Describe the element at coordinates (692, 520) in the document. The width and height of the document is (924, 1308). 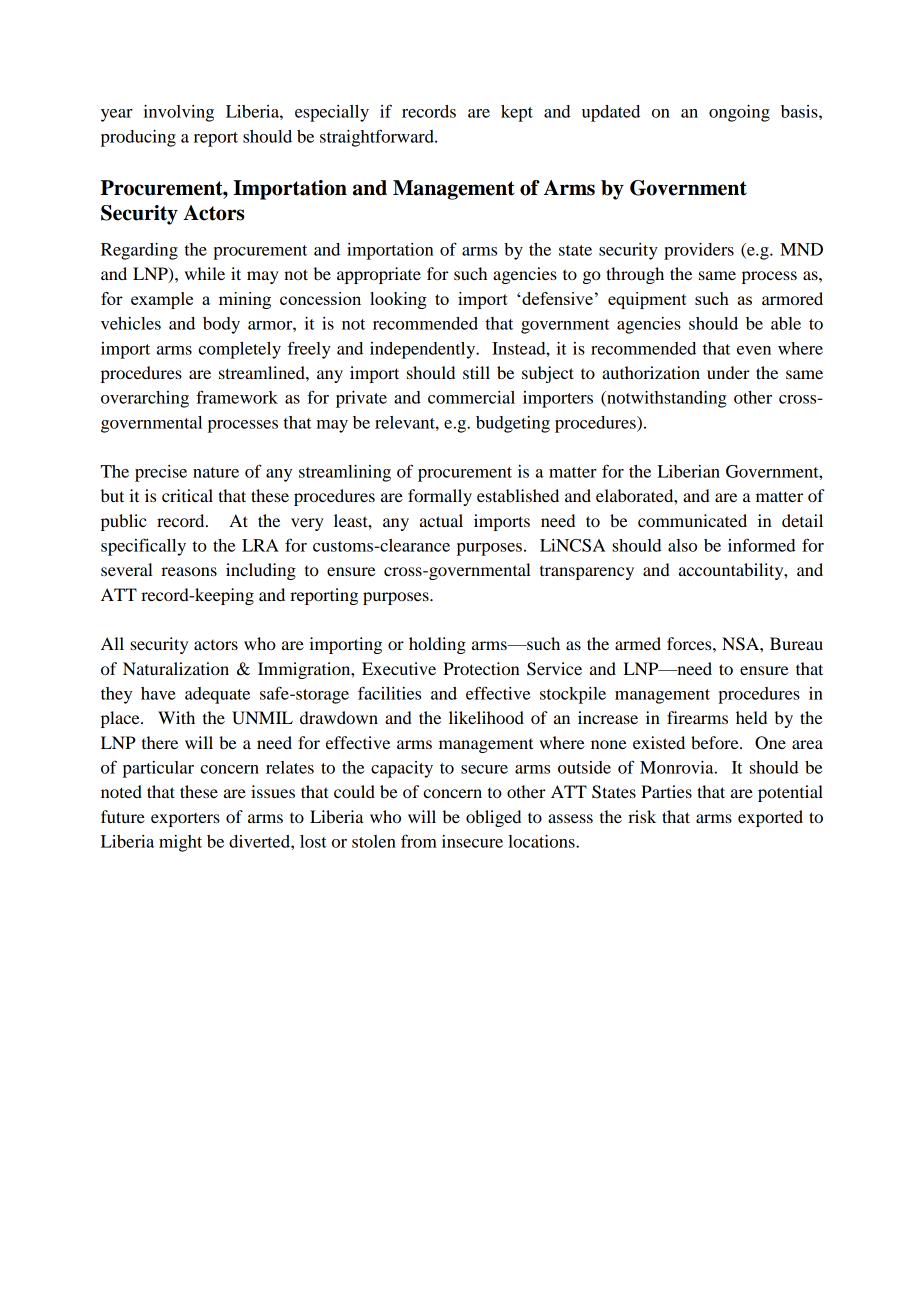
I see `communicated` at that location.
